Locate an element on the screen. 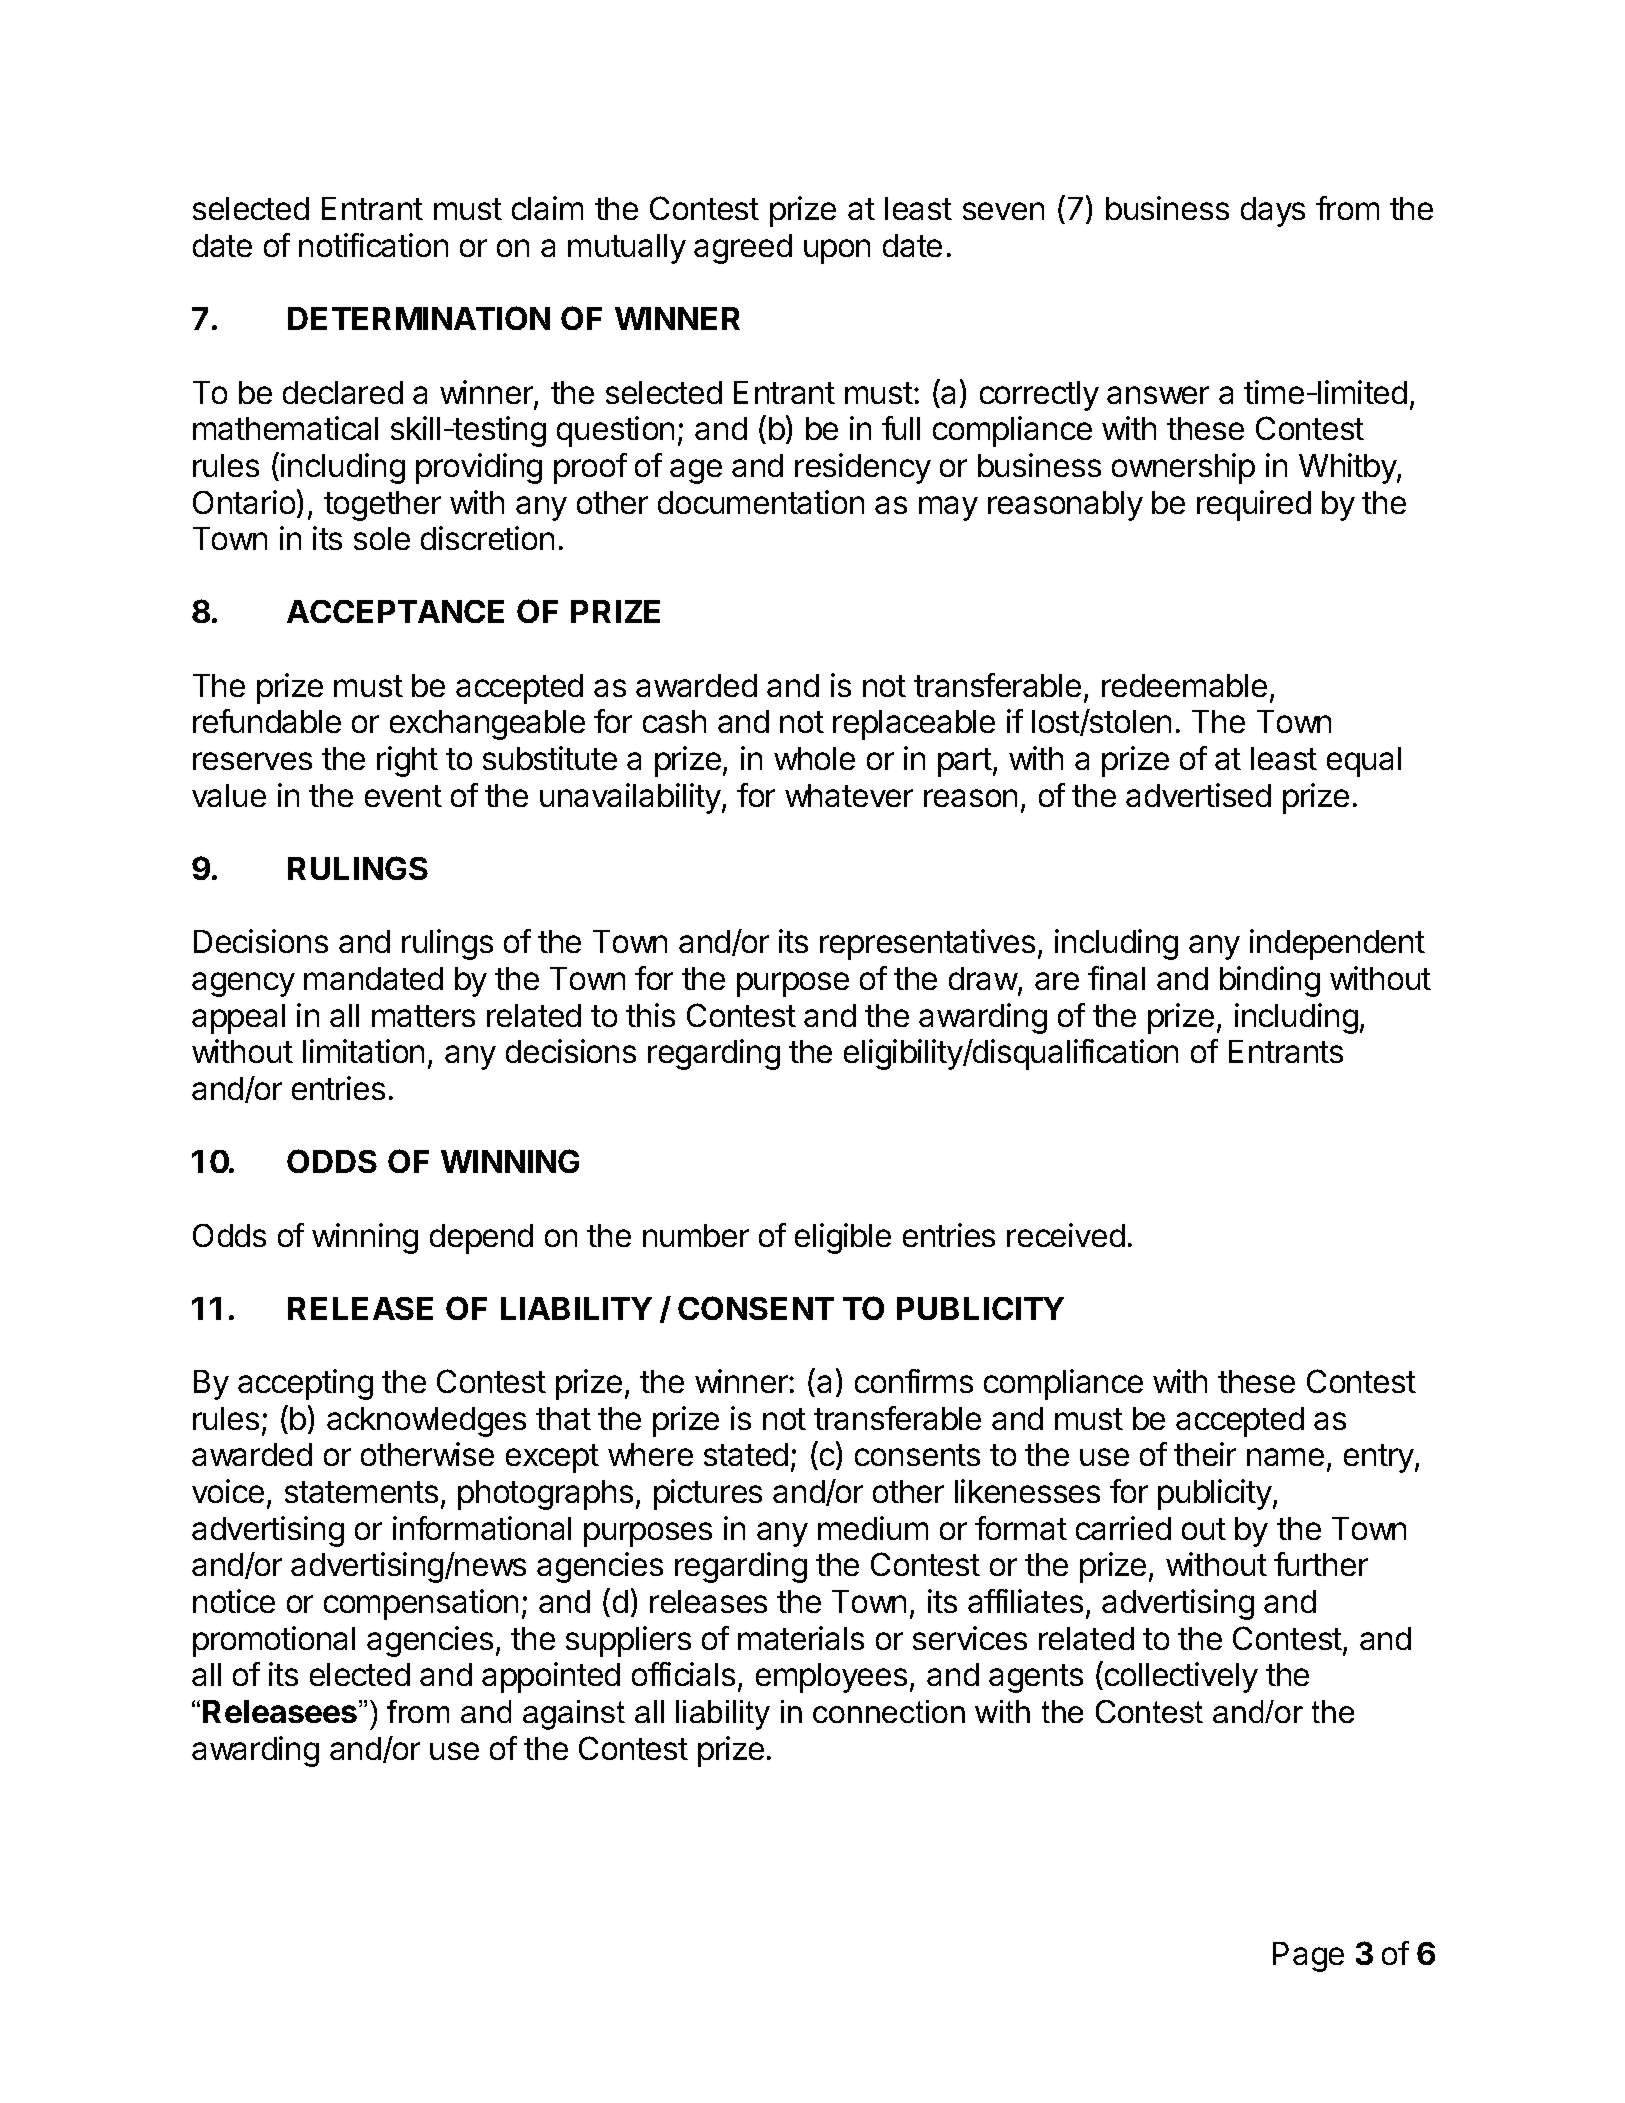 This screenshot has width=1625, height=2103. redeemable is located at coordinates (1184, 685).
